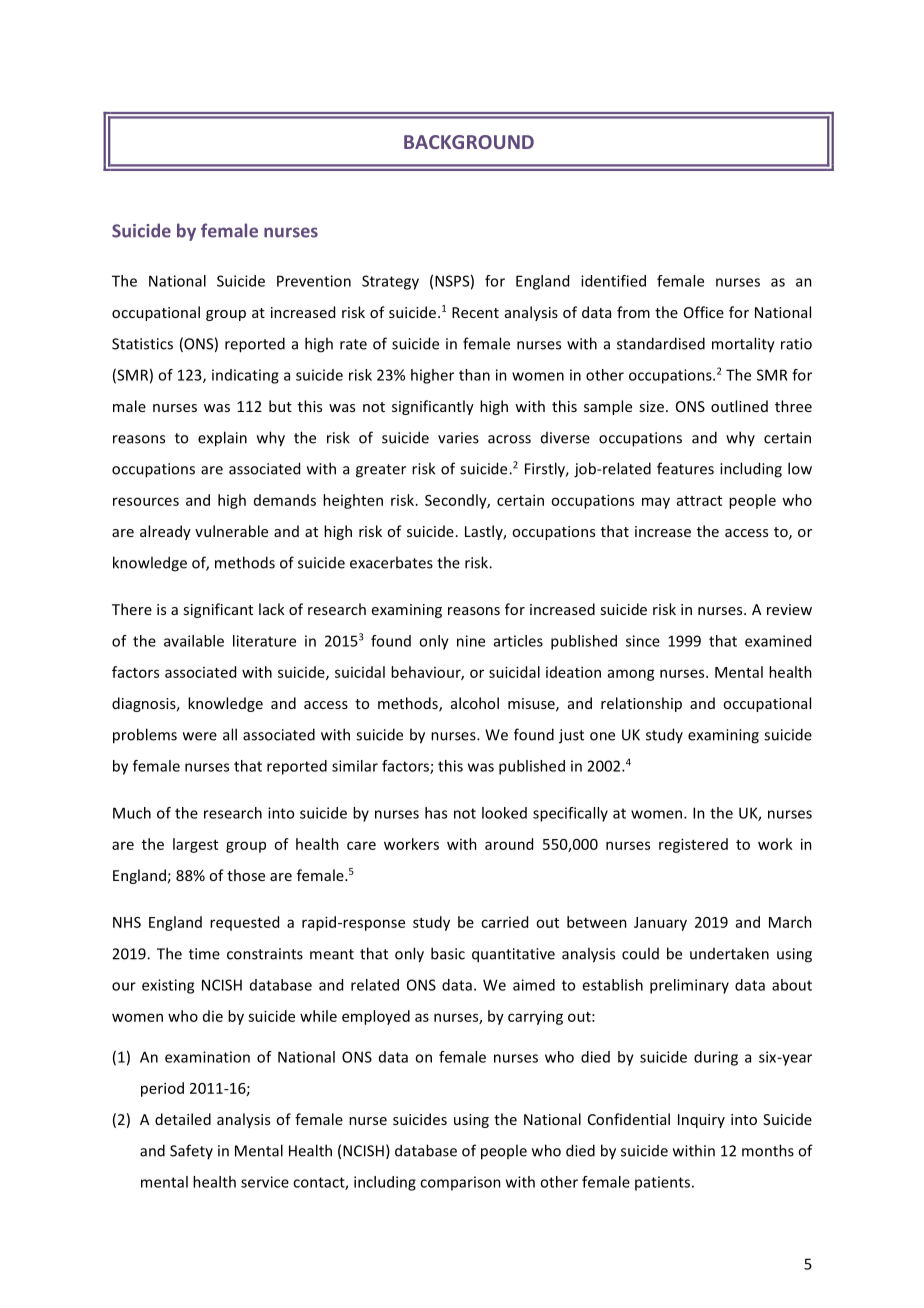  Describe the element at coordinates (699, 501) in the screenshot. I see `attract` at that location.
